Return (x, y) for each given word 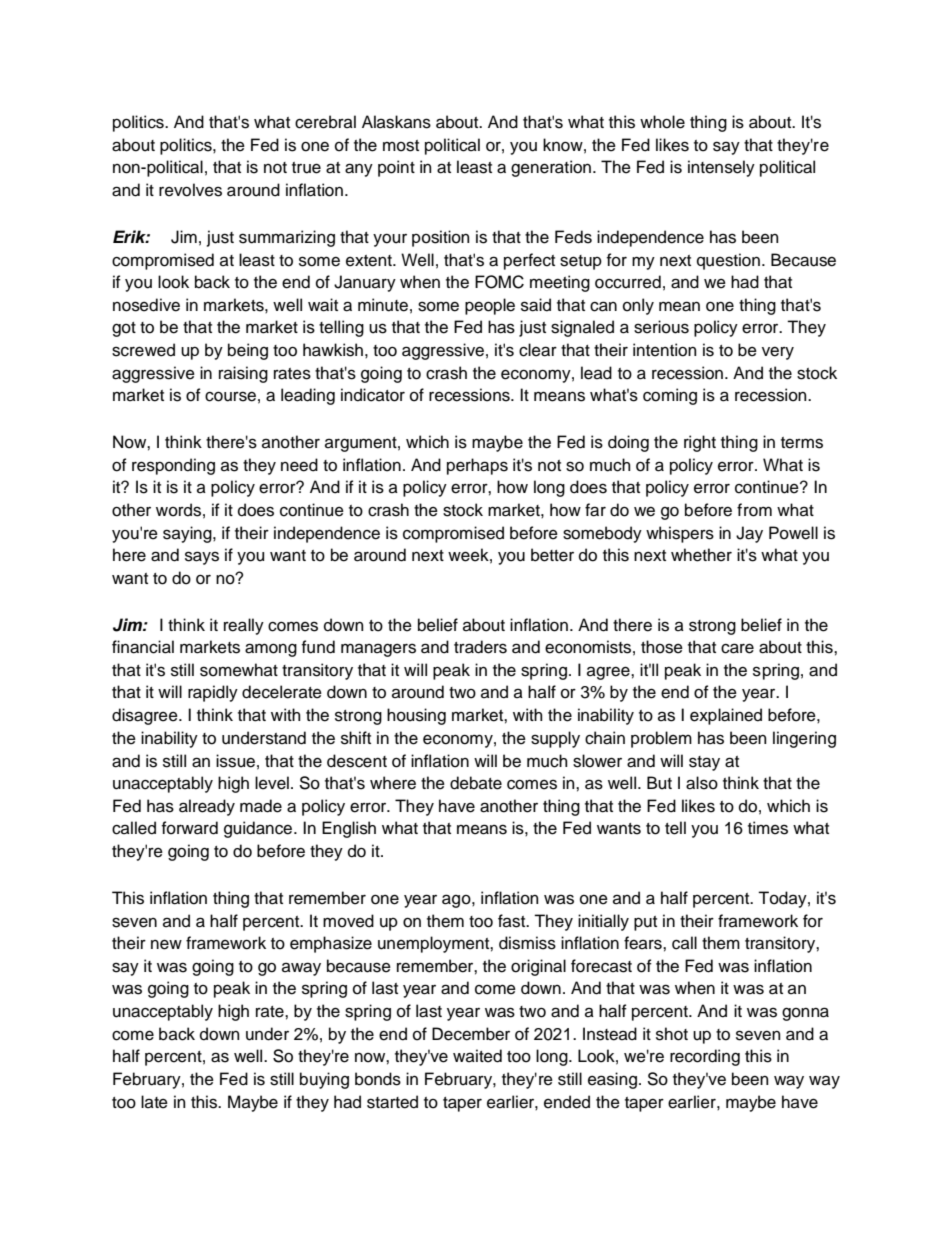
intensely (721, 168)
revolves (190, 190)
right (700, 443)
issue (235, 761)
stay (704, 763)
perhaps (477, 466)
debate (476, 783)
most (401, 146)
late (154, 1102)
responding (173, 466)
